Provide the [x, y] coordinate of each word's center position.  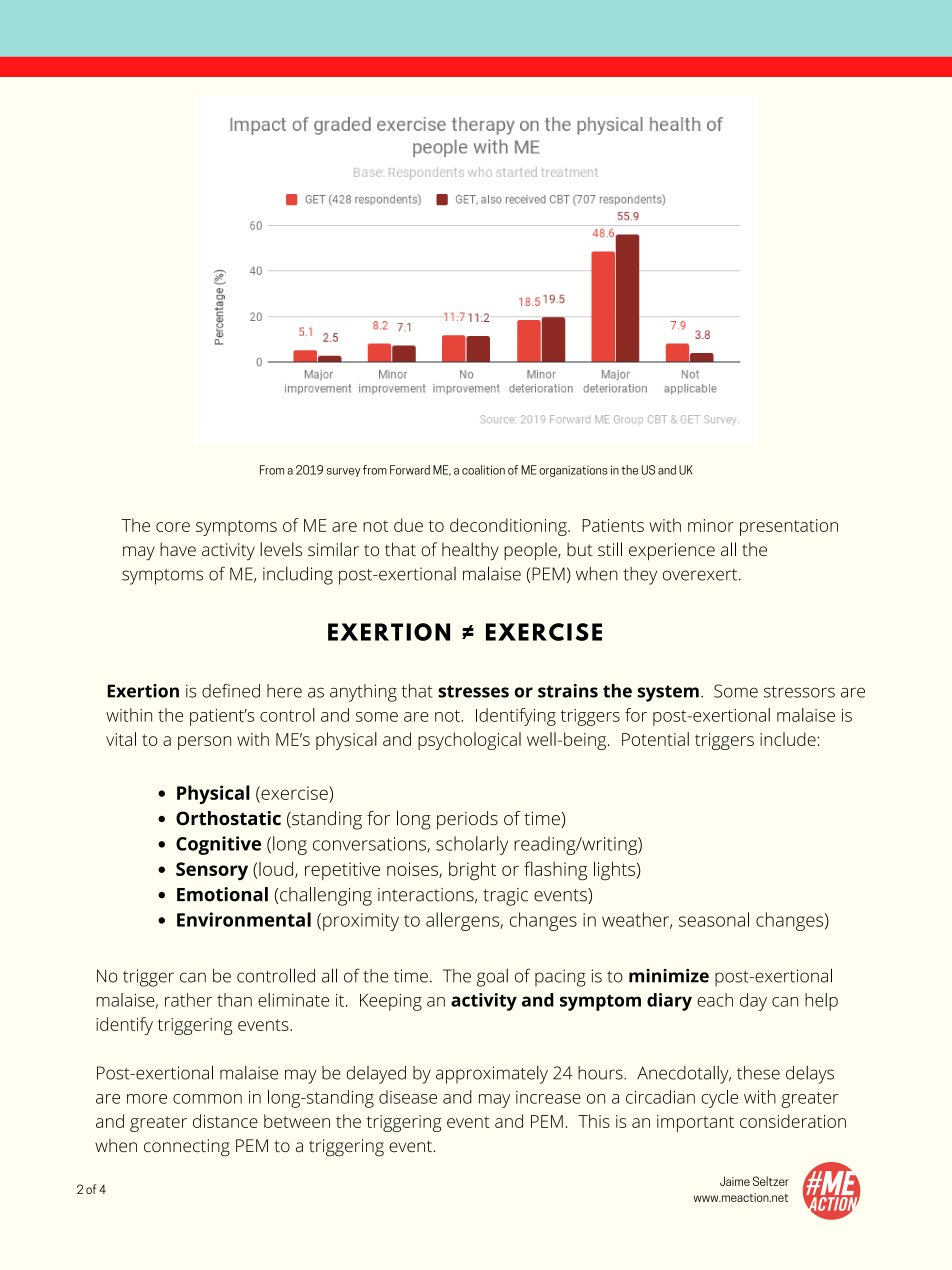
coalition [483, 470]
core [173, 527]
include [788, 739]
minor [711, 525]
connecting [187, 1148]
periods [467, 820]
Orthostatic [228, 818]
